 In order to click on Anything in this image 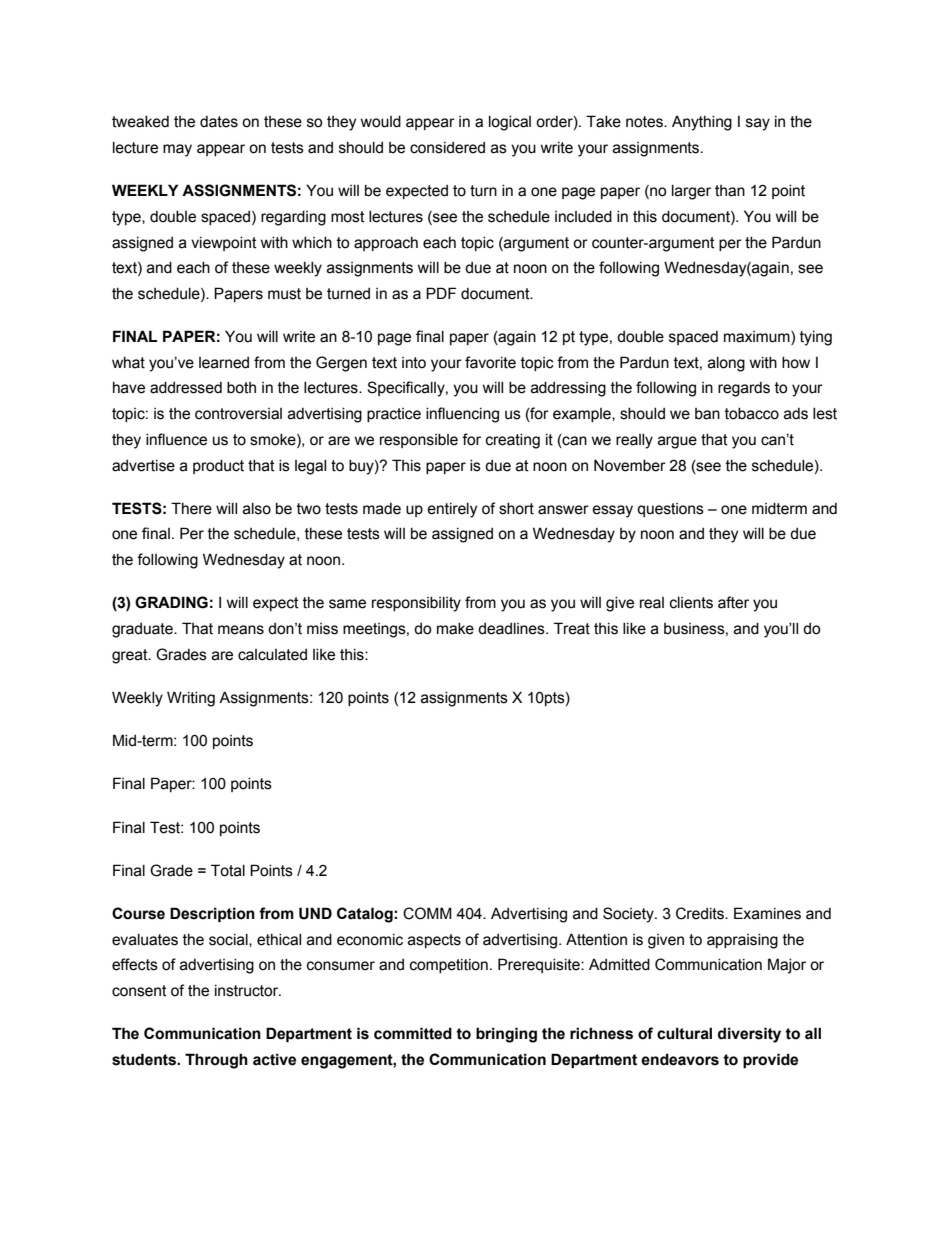, I will do `click(702, 123)`.
